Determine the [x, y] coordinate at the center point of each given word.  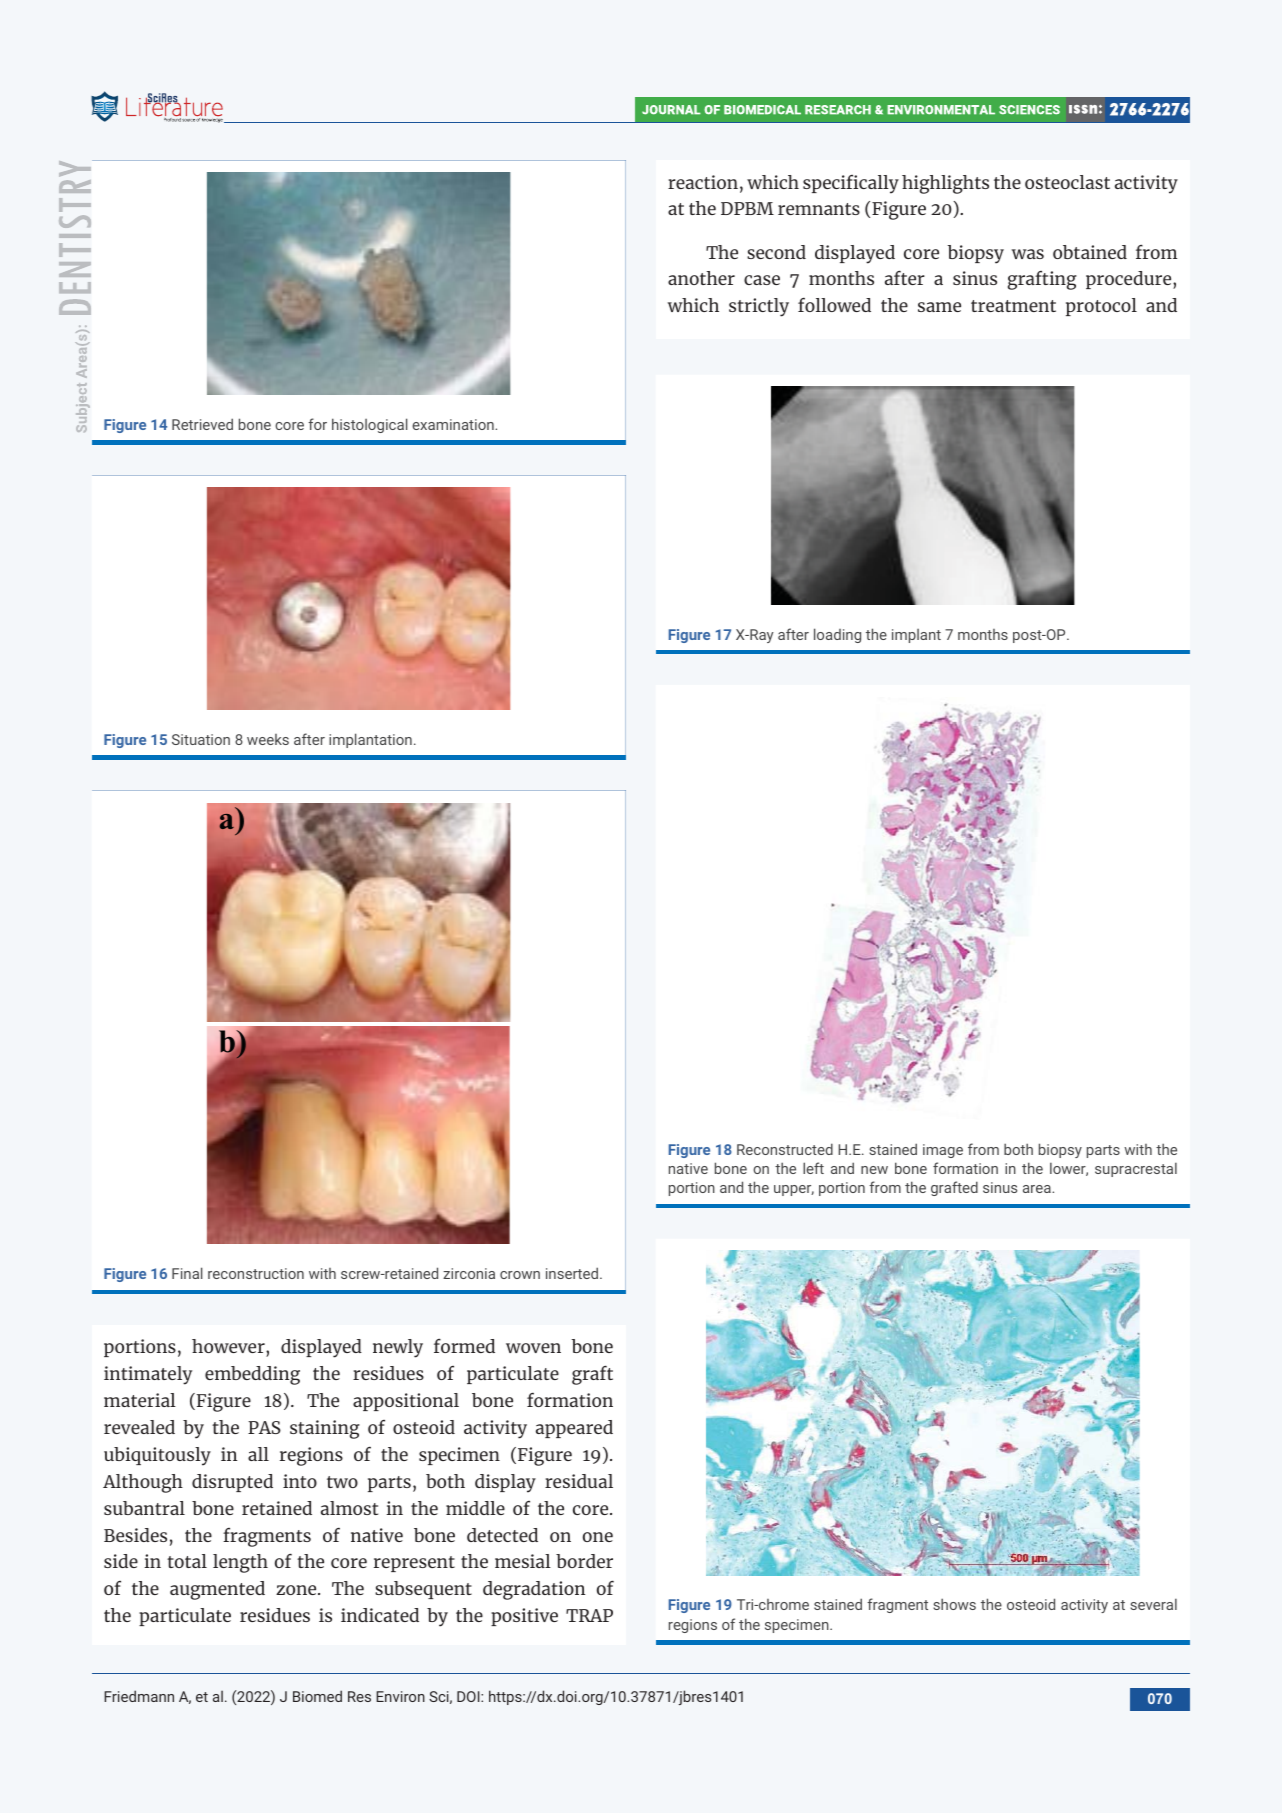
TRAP [589, 1615]
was [1028, 254]
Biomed [317, 1696]
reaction [703, 182]
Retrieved [202, 424]
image [943, 1151]
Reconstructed [785, 1149]
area [1038, 1189]
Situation [201, 739]
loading [837, 635]
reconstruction [256, 1273]
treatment [1013, 306]
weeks [268, 739]
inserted [572, 1273]
